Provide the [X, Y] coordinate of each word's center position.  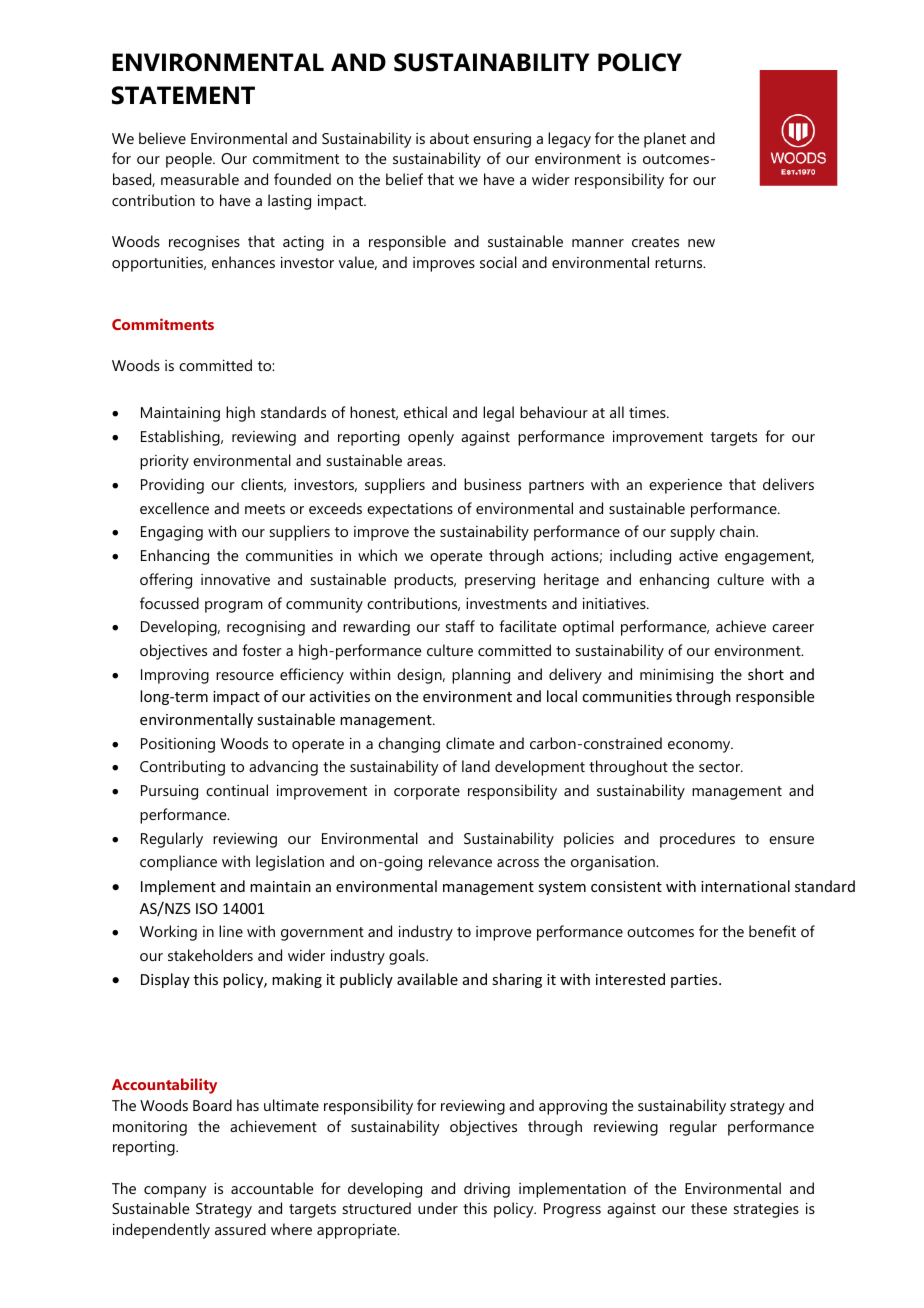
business [492, 484]
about [449, 138]
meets [265, 509]
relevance [460, 861]
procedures [697, 840]
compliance [178, 863]
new [701, 243]
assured [240, 1229]
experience [685, 486]
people [190, 160]
